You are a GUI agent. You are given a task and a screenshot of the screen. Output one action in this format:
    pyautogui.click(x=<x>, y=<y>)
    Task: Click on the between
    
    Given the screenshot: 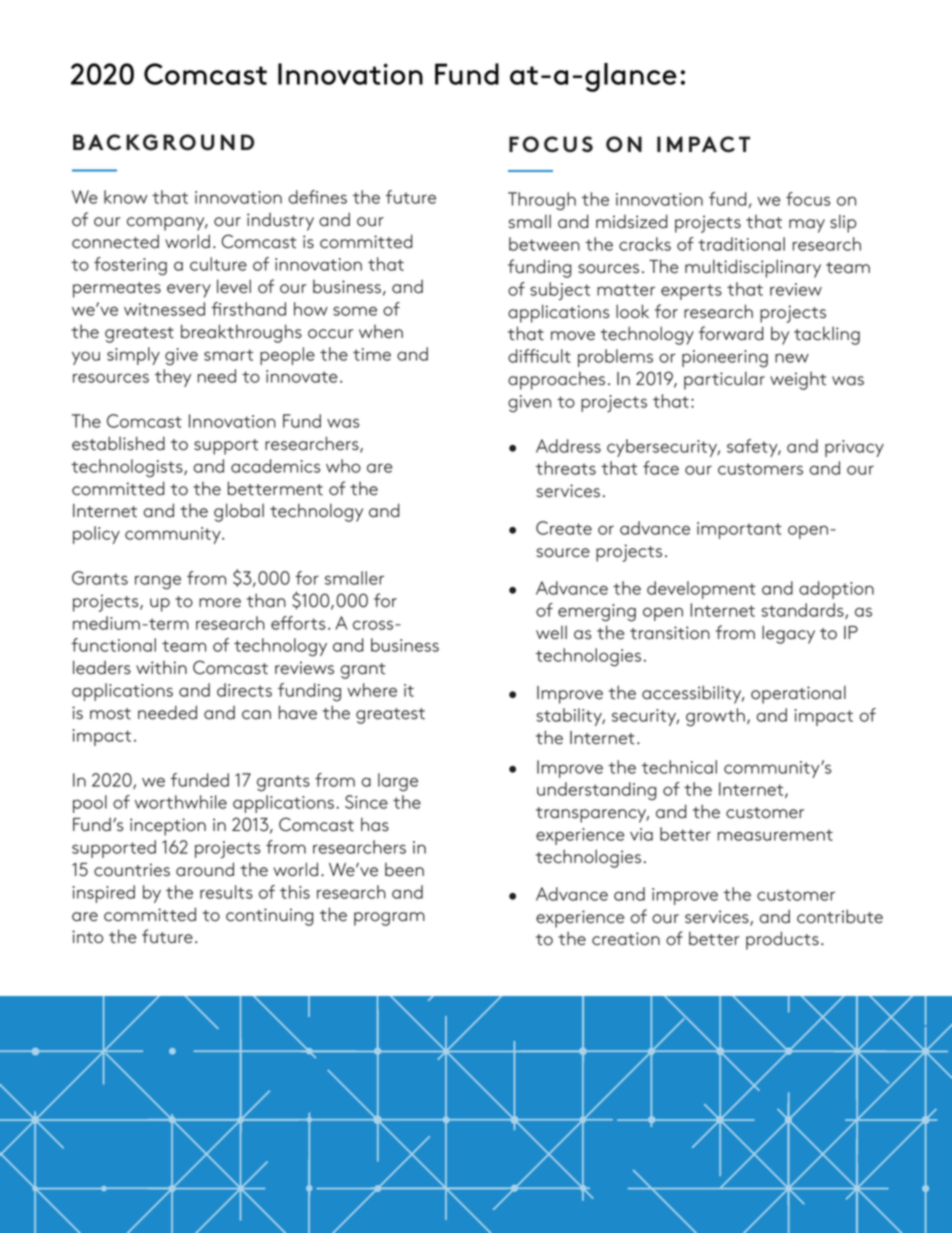 What is the action you would take?
    pyautogui.click(x=544, y=244)
